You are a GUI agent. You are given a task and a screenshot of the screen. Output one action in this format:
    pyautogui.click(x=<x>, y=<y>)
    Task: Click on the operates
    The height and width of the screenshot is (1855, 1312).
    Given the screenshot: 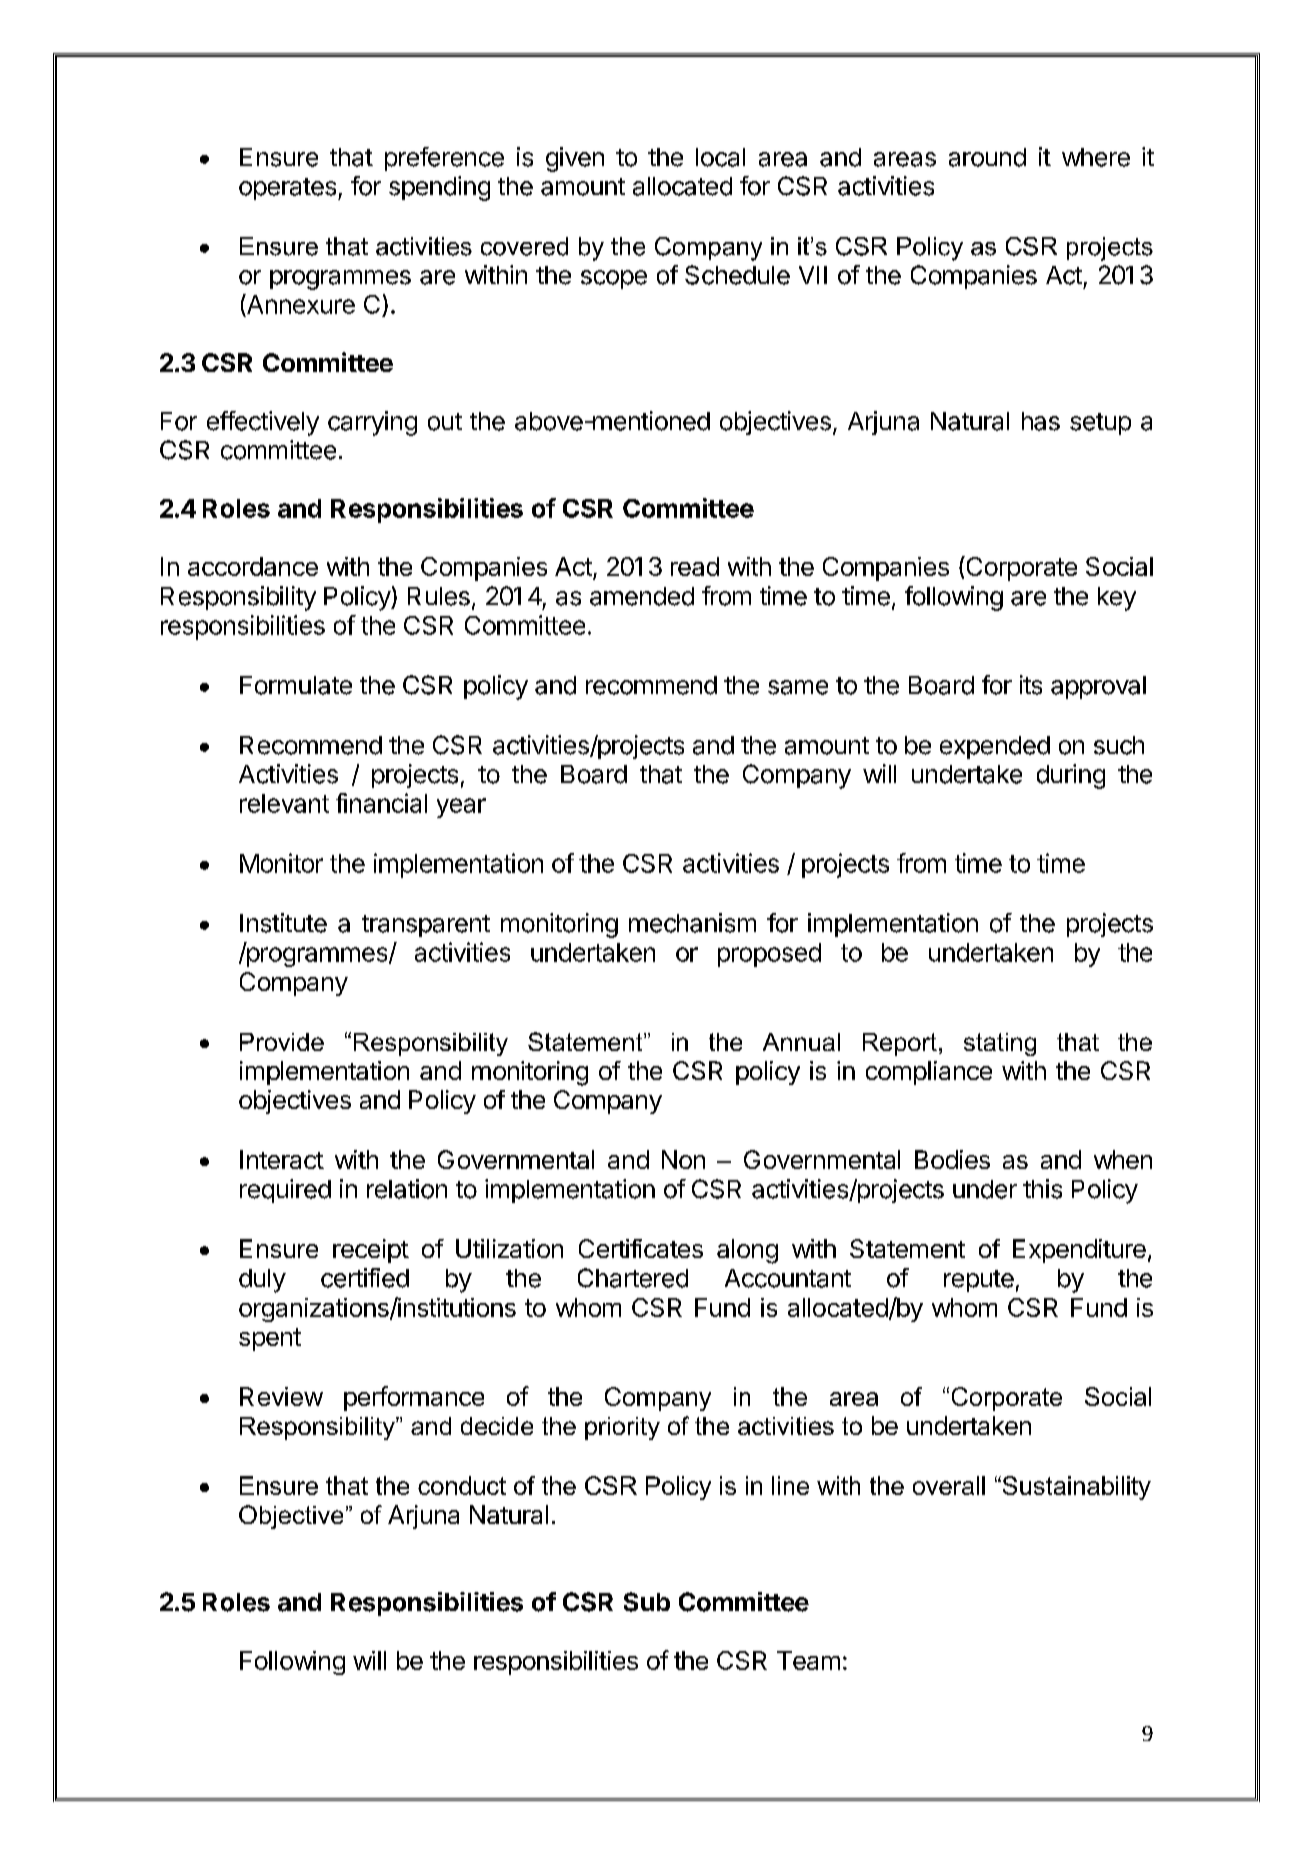 What is the action you would take?
    pyautogui.click(x=287, y=189)
